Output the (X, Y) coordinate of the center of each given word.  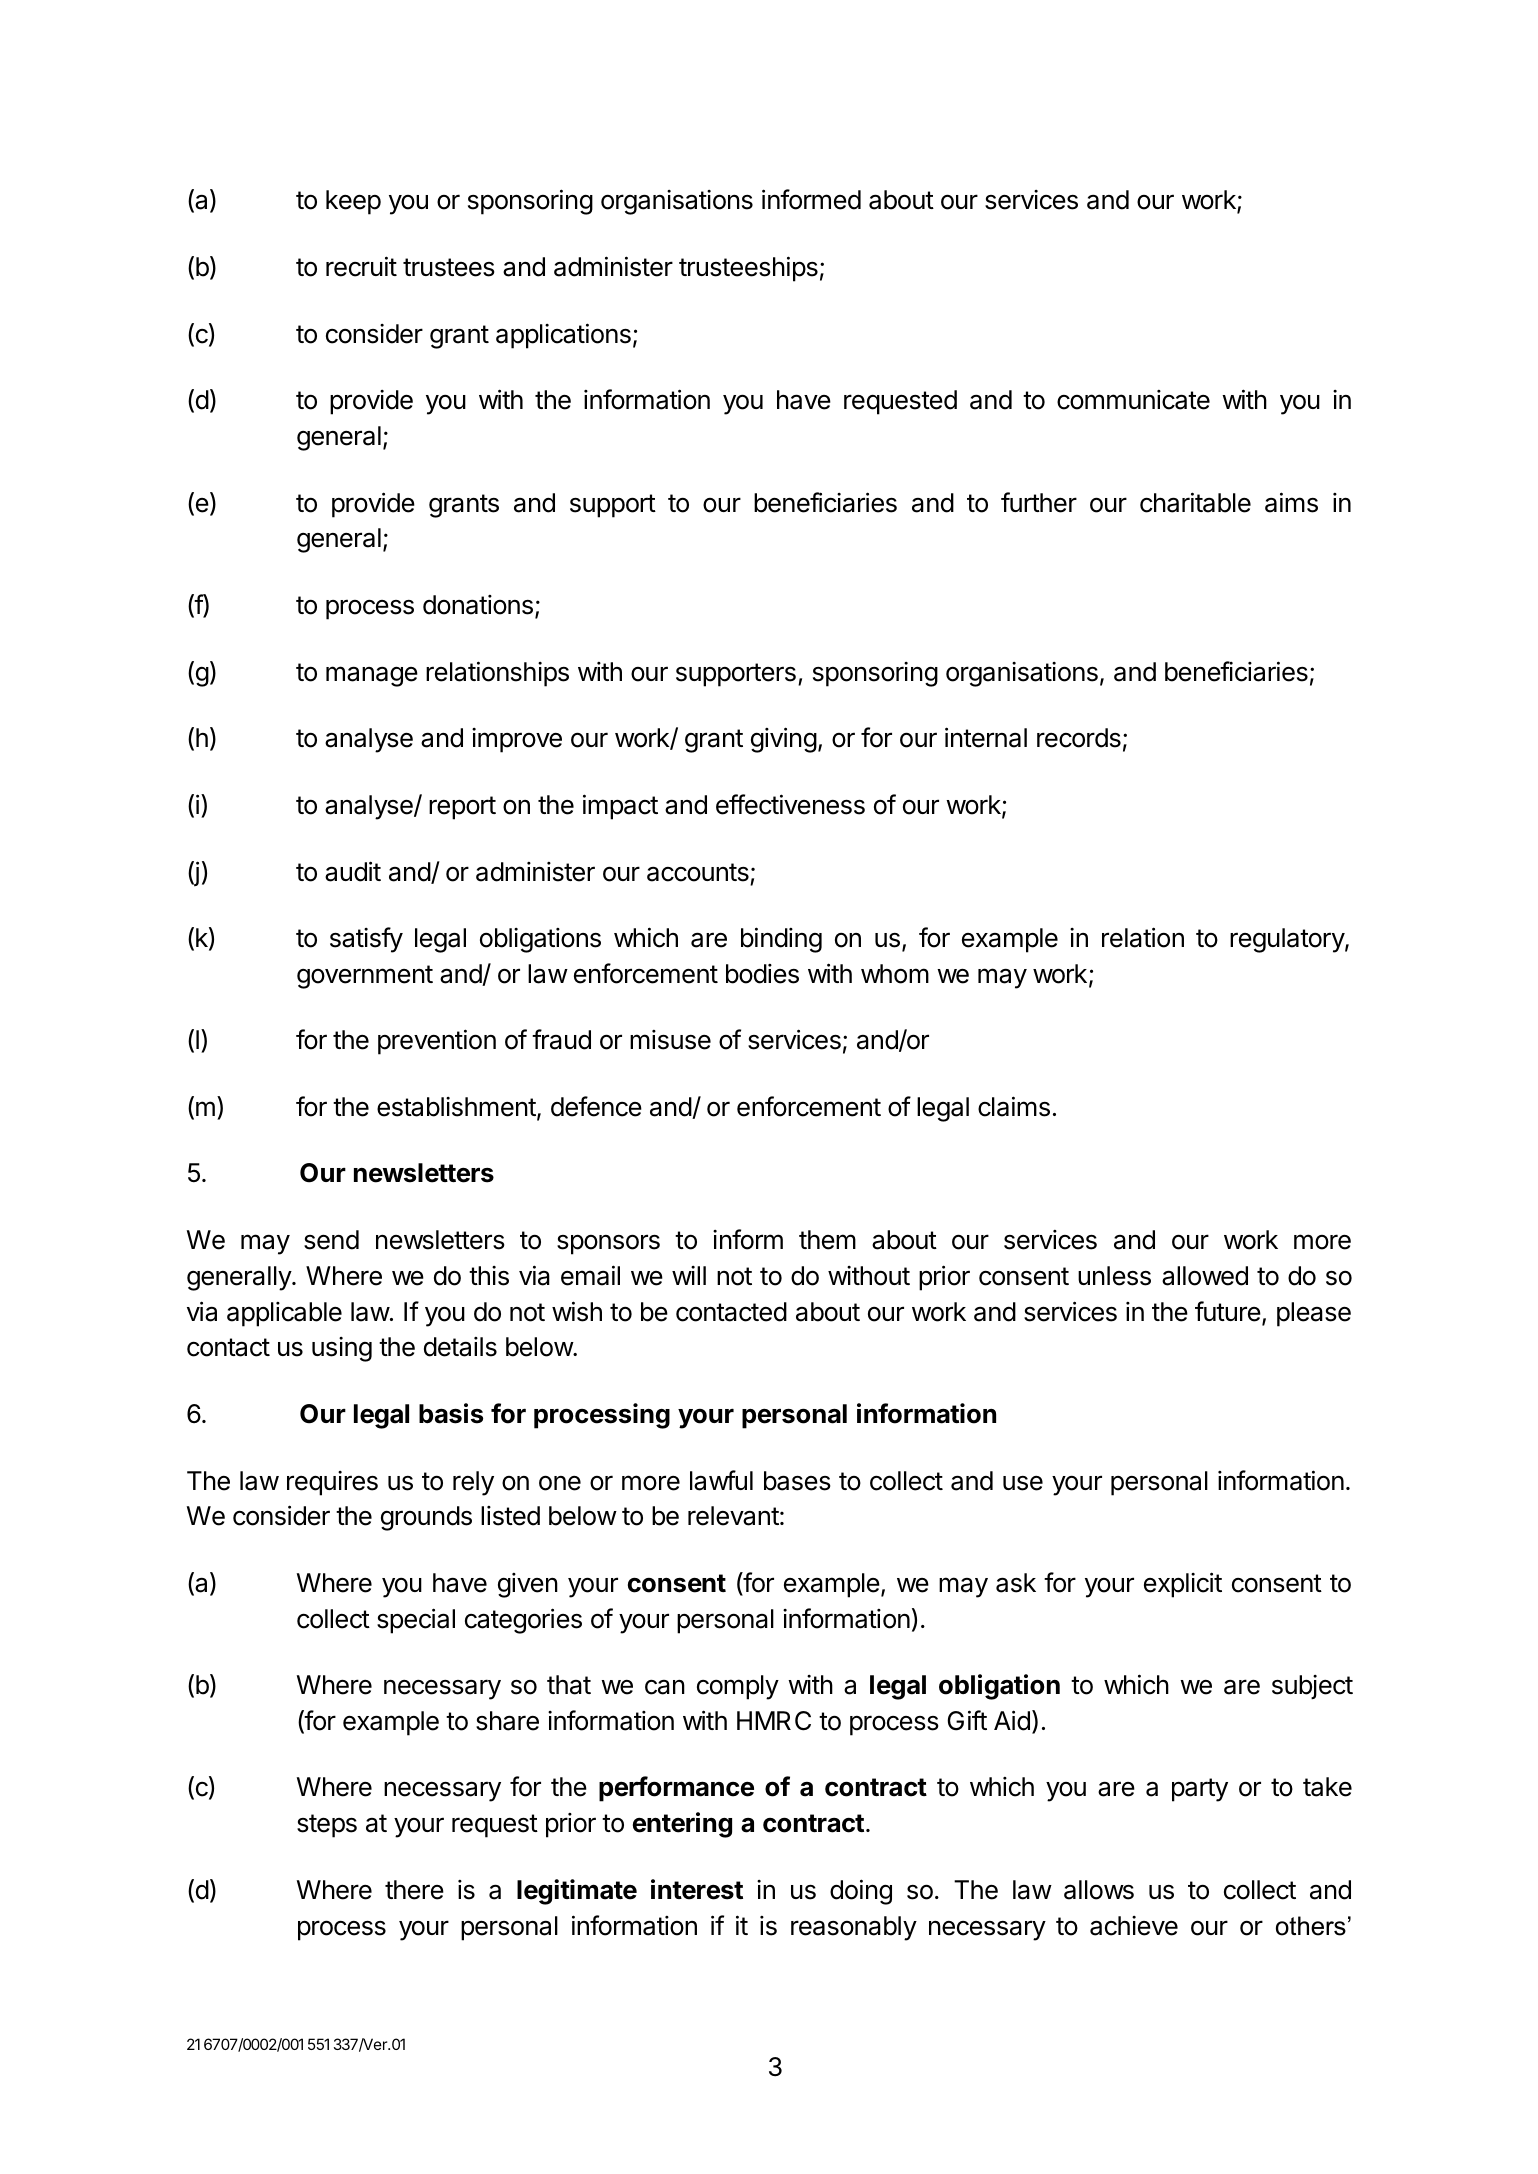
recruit (361, 266)
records (1079, 738)
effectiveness (790, 804)
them (827, 1240)
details (460, 1347)
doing (861, 1892)
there (414, 1890)
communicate (1133, 400)
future (1228, 1311)
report (462, 808)
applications (563, 336)
